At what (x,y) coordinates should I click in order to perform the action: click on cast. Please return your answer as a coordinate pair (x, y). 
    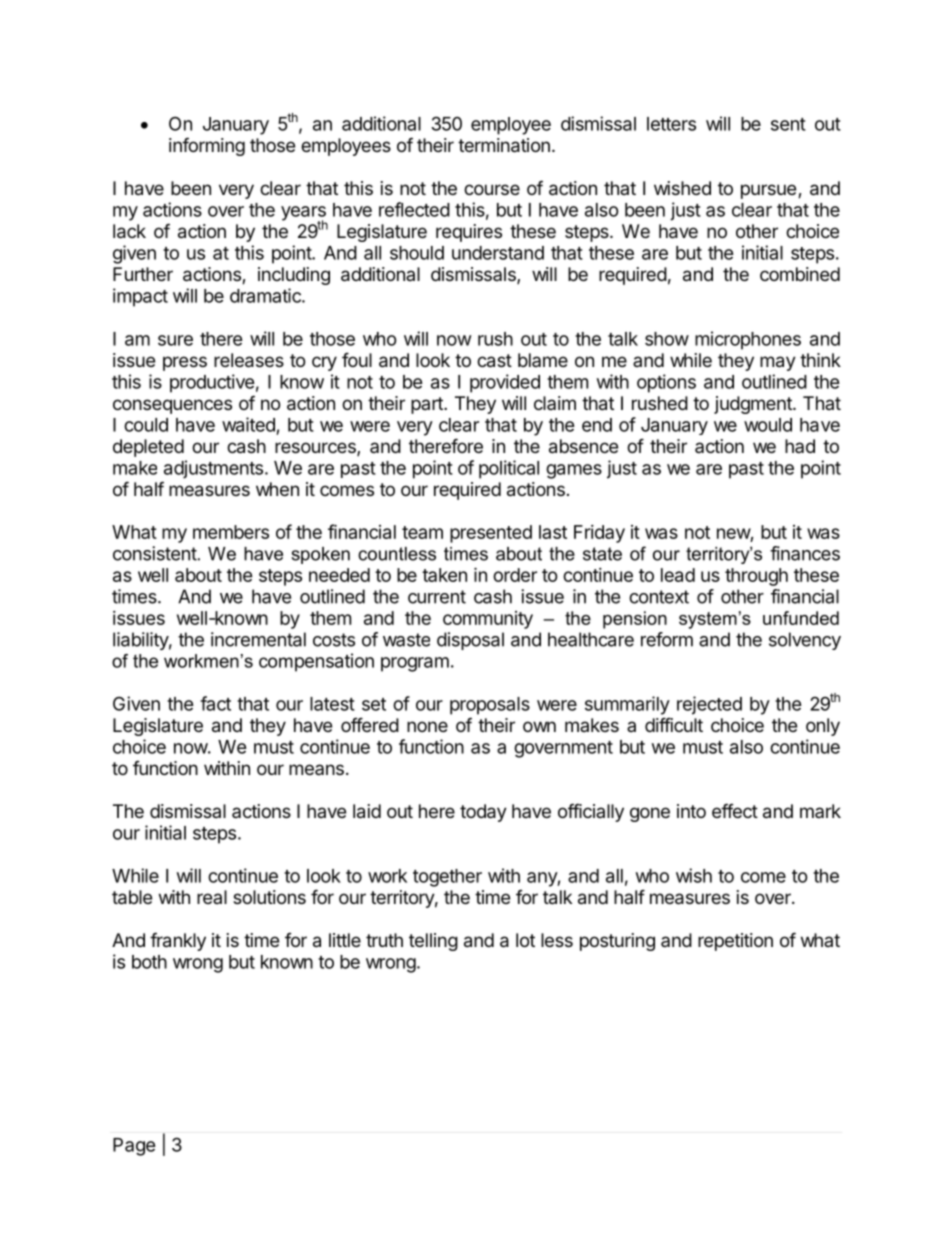
    Looking at the image, I should click on (494, 361).
